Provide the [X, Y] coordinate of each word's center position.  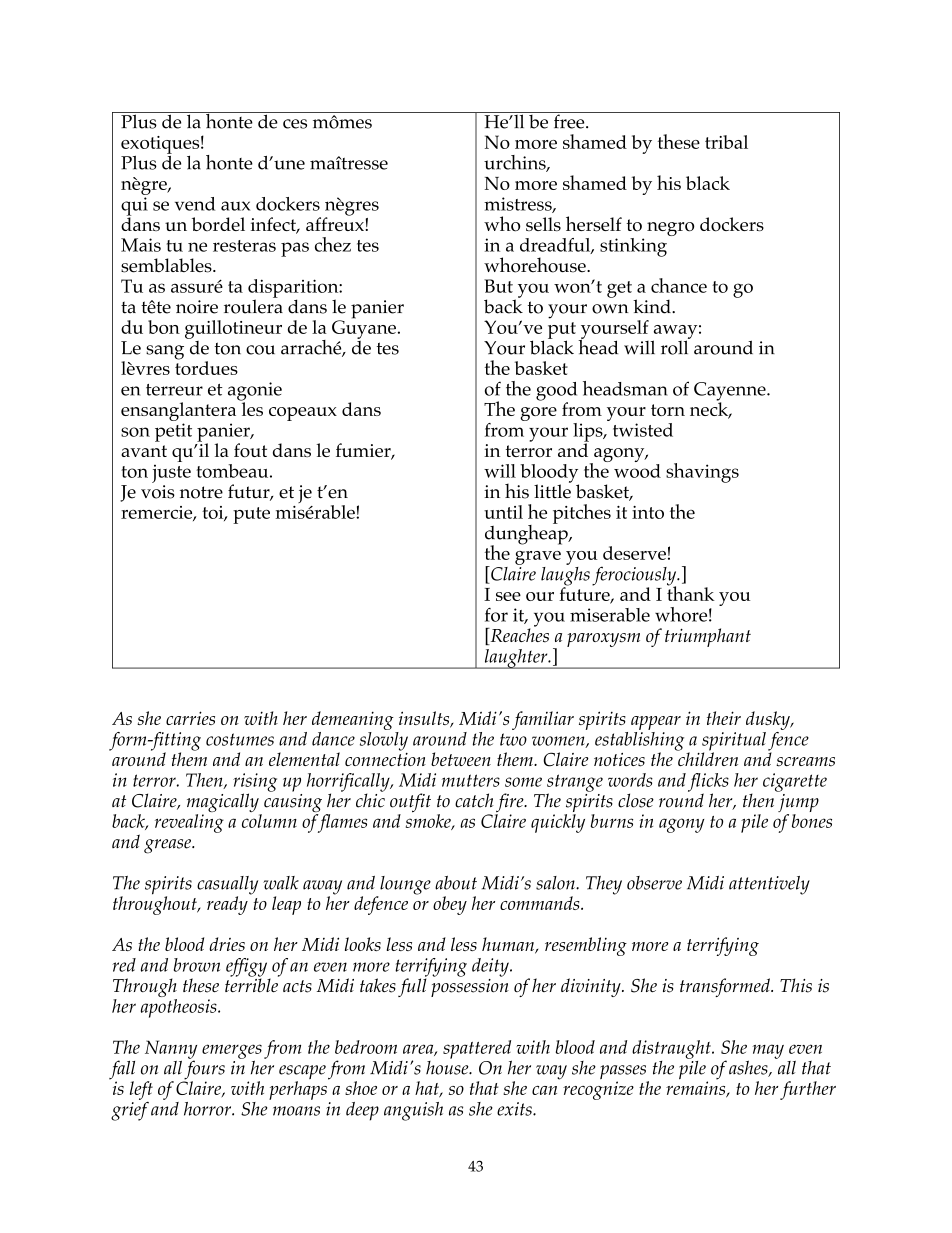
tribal [726, 142]
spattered [477, 1050]
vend [195, 204]
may [768, 1051]
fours [204, 1070]
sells [543, 224]
